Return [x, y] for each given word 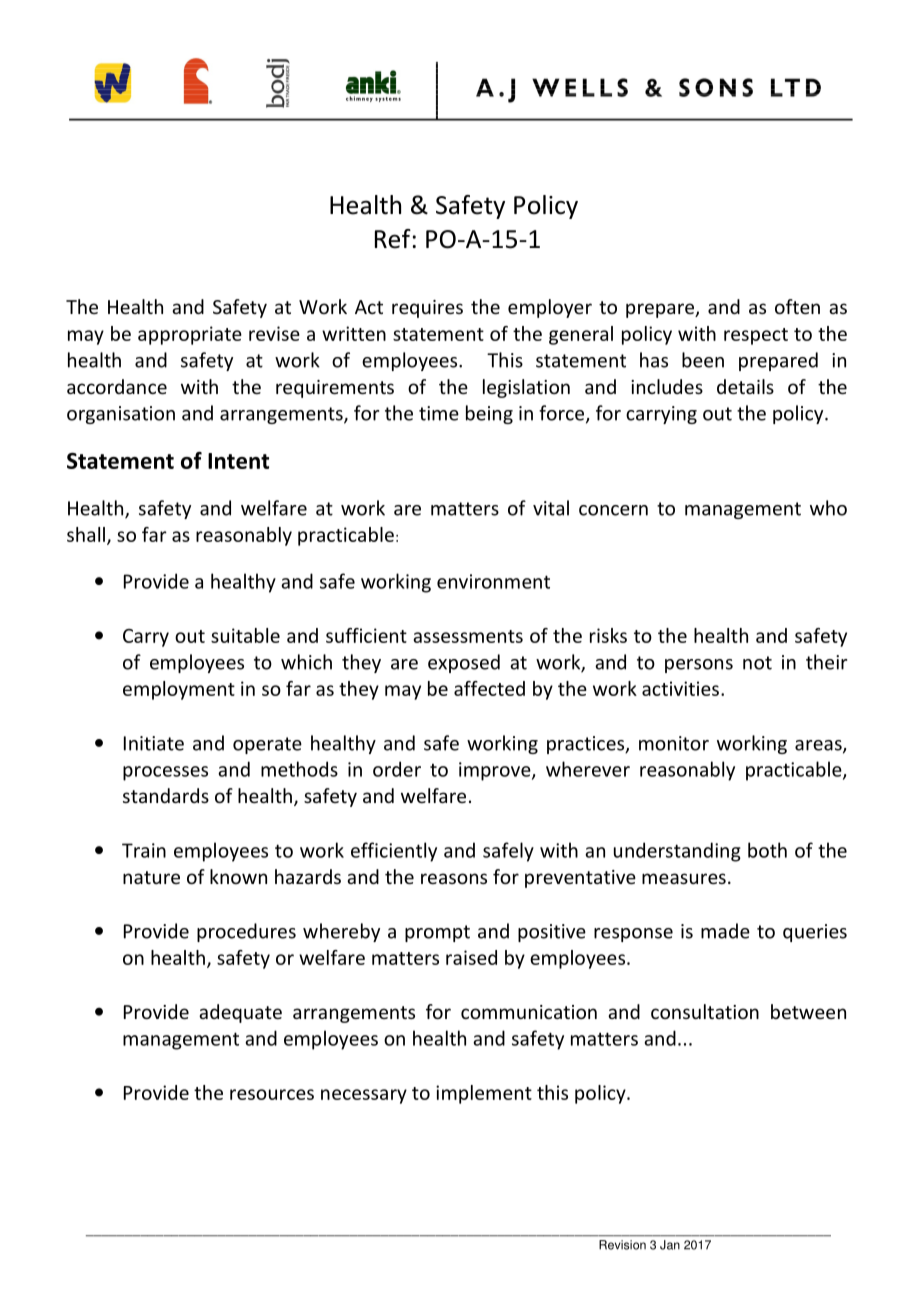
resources [272, 1094]
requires [427, 309]
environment [493, 581]
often [797, 306]
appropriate [190, 335]
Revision [622, 1245]
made [725, 931]
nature [151, 877]
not [757, 663]
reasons [454, 878]
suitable [245, 635]
